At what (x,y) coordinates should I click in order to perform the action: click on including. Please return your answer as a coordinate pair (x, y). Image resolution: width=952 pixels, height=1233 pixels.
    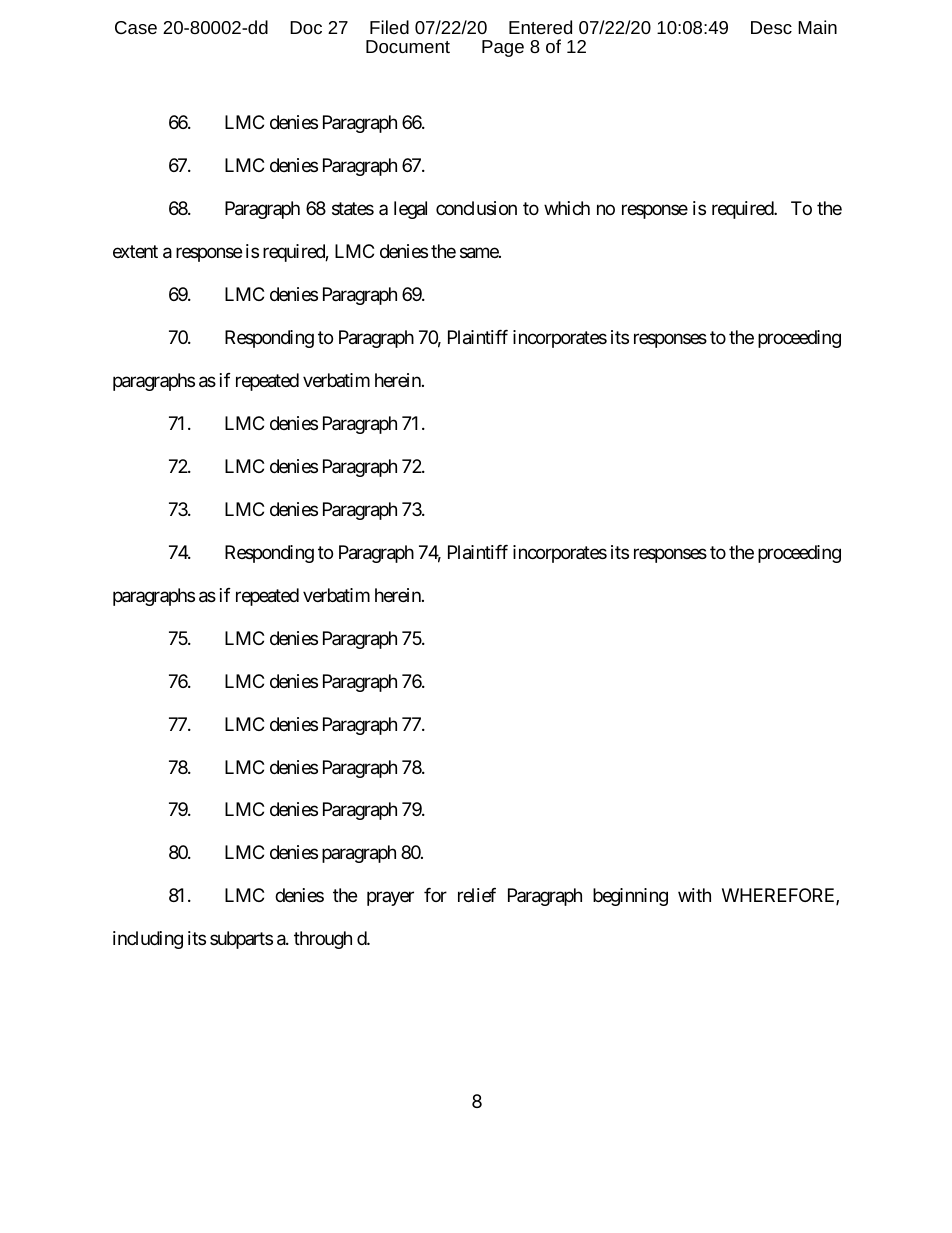
    Looking at the image, I should click on (148, 940).
